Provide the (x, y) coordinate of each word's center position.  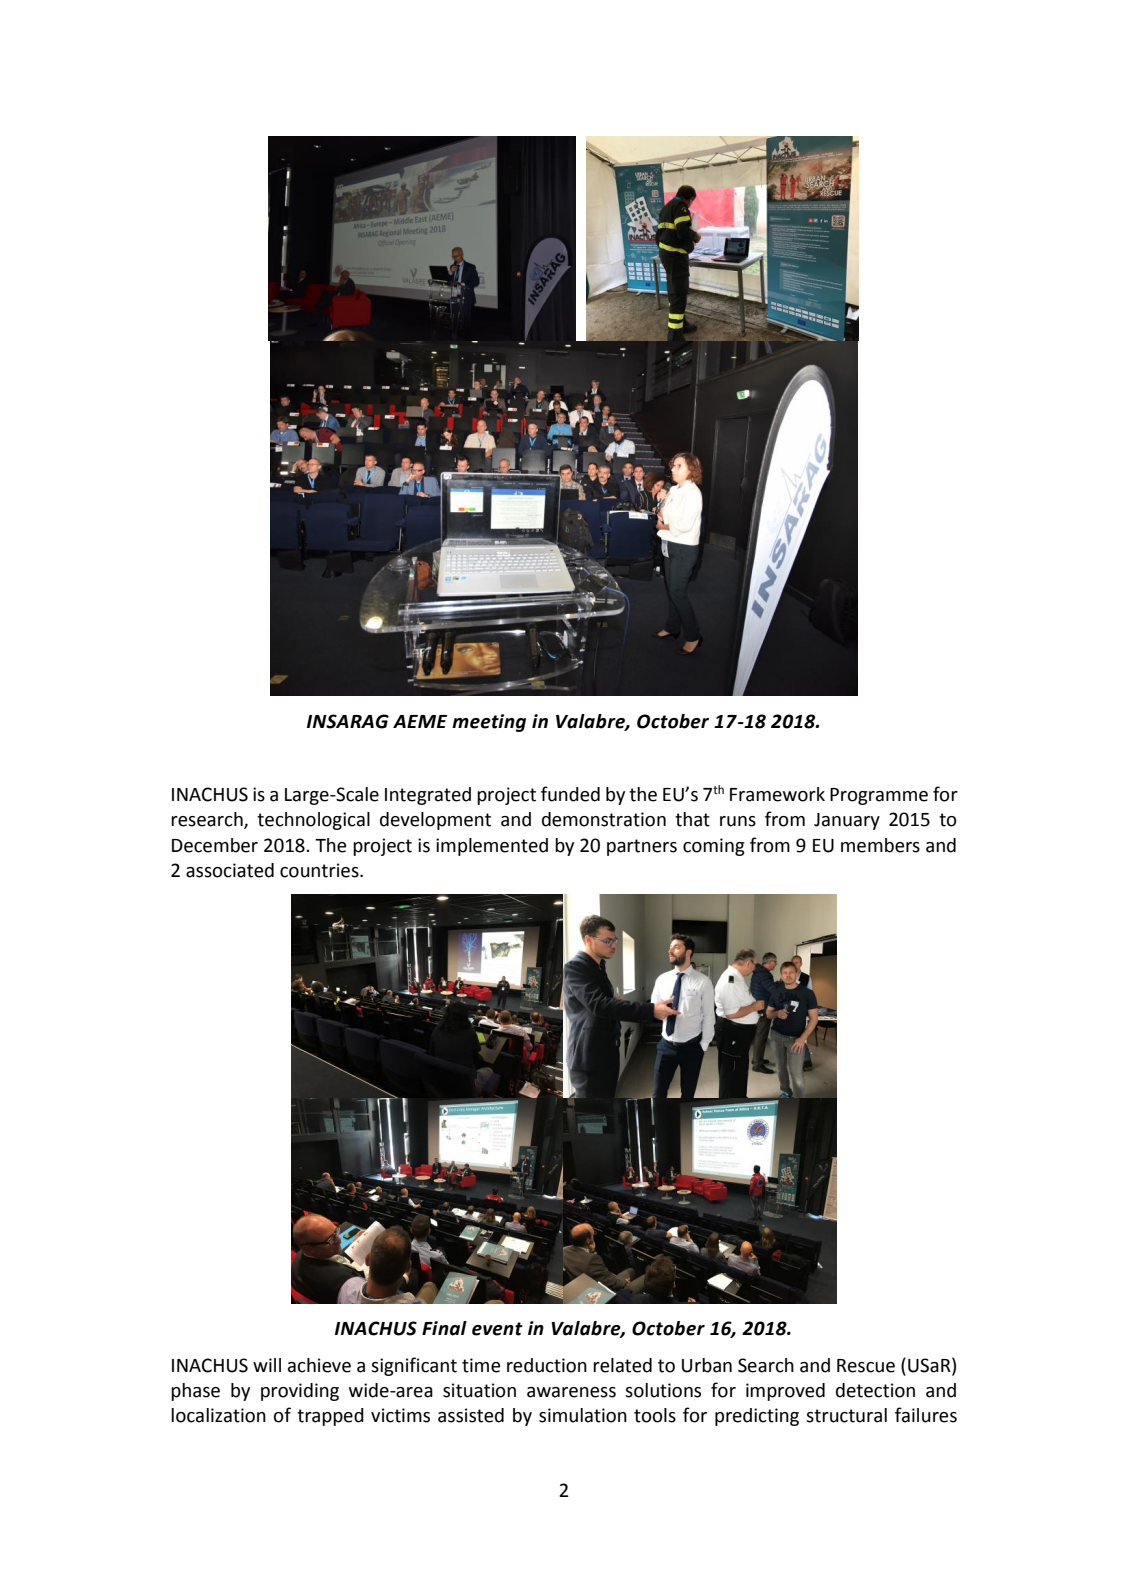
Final (444, 1328)
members (880, 845)
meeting (489, 723)
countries (320, 870)
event (497, 1329)
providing (300, 1392)
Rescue (866, 1366)
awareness (571, 1392)
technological (313, 821)
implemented (492, 847)
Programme (879, 796)
